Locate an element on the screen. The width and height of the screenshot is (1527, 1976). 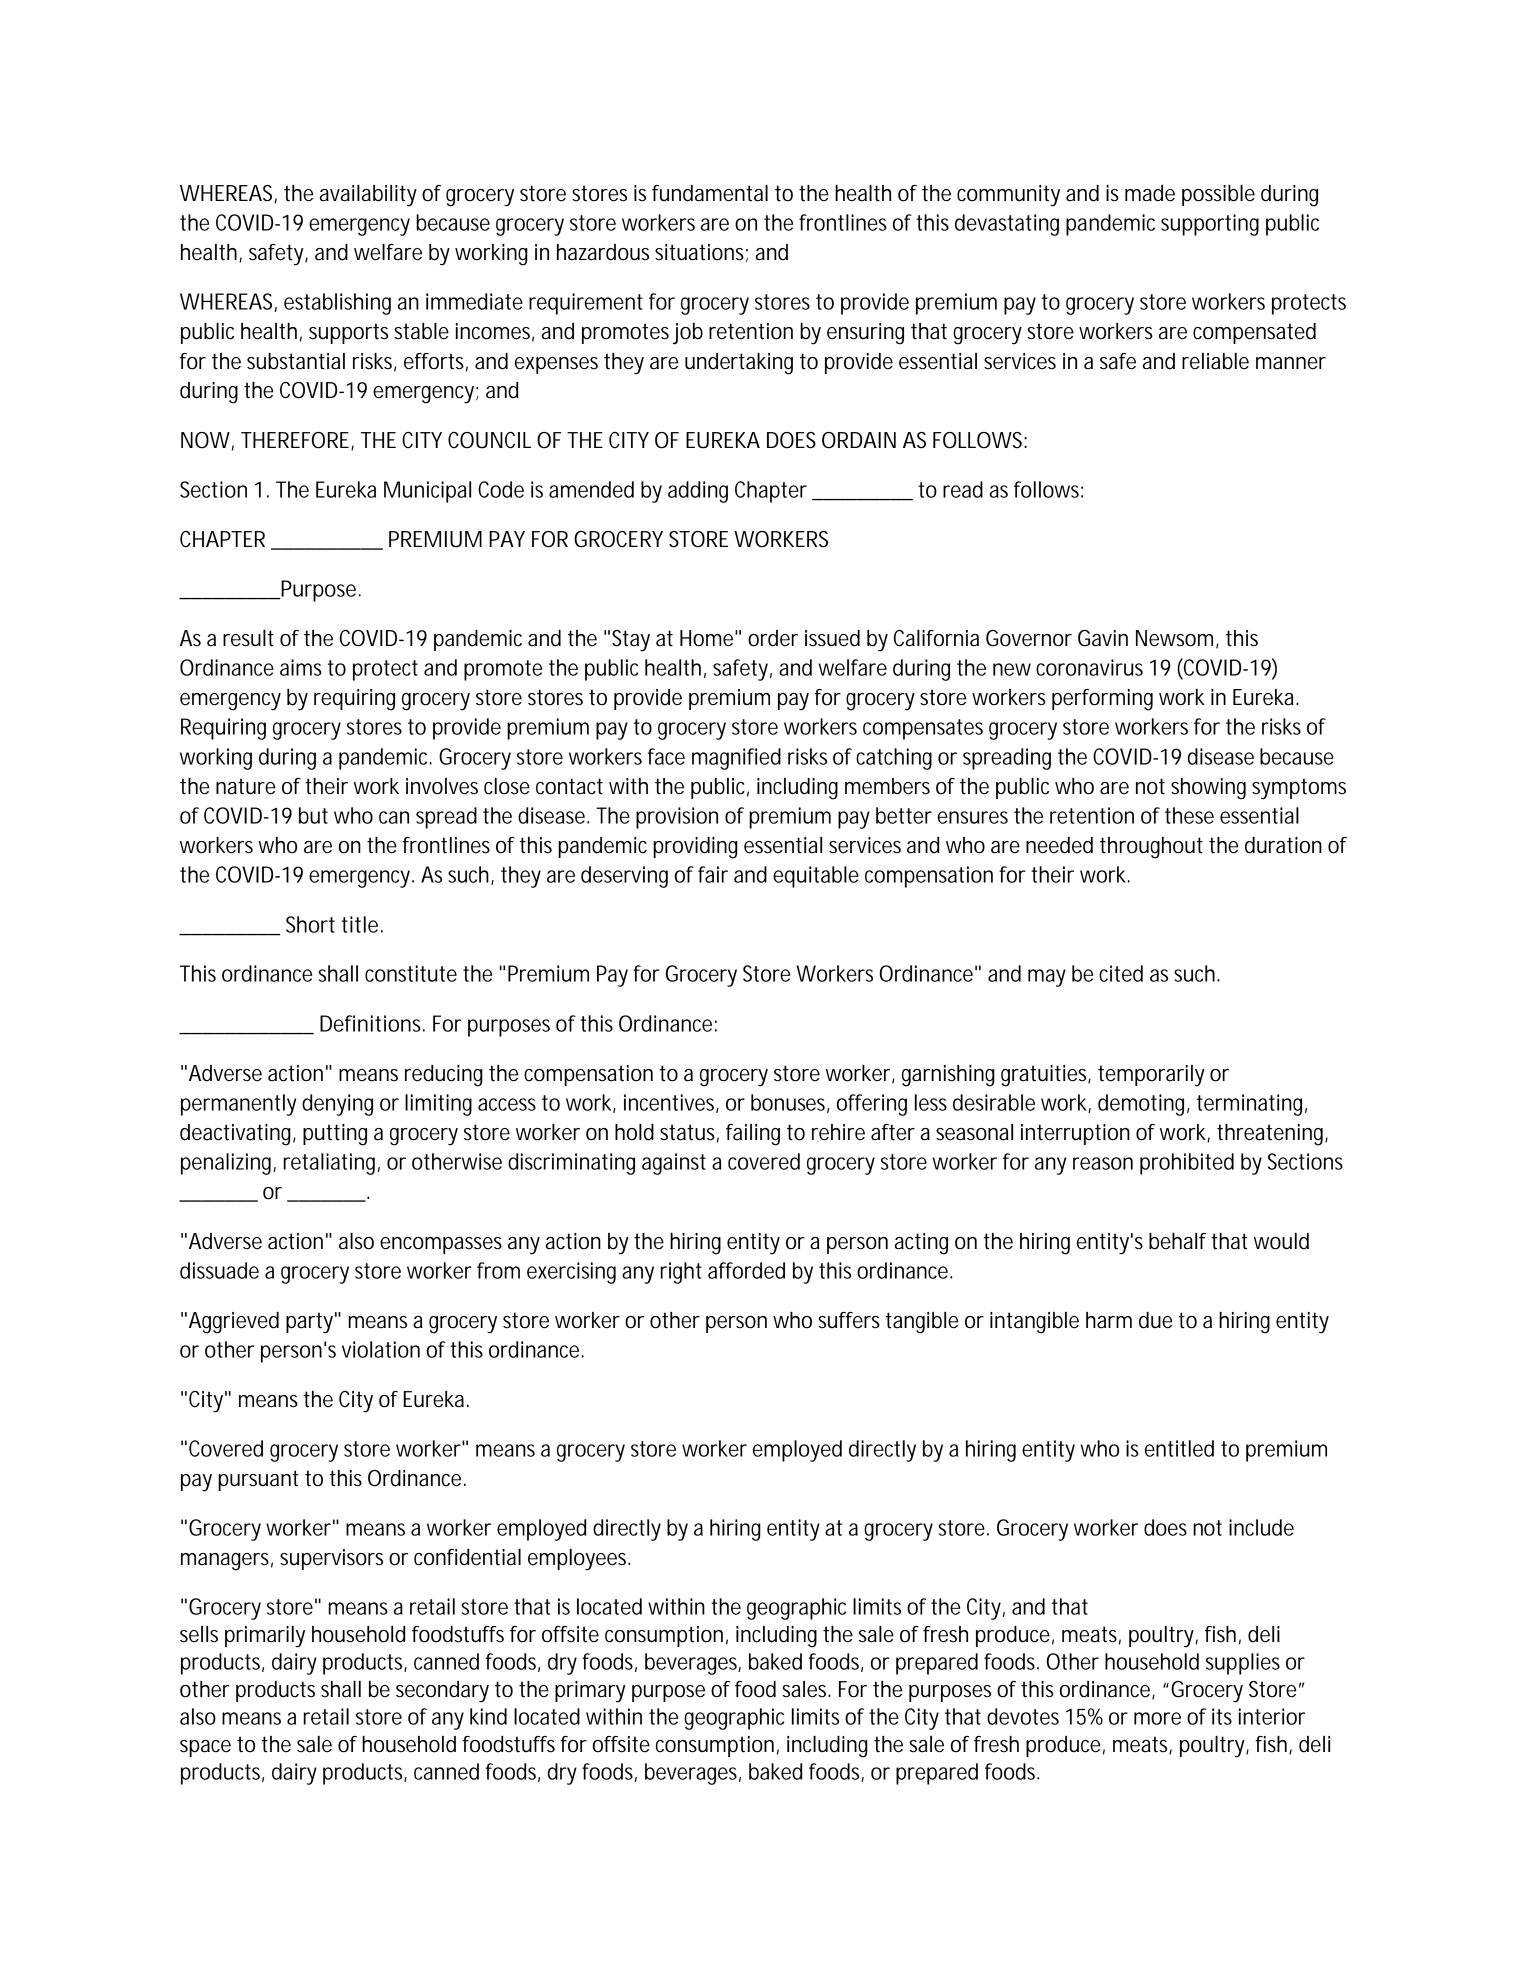
primary is located at coordinates (590, 1692).
